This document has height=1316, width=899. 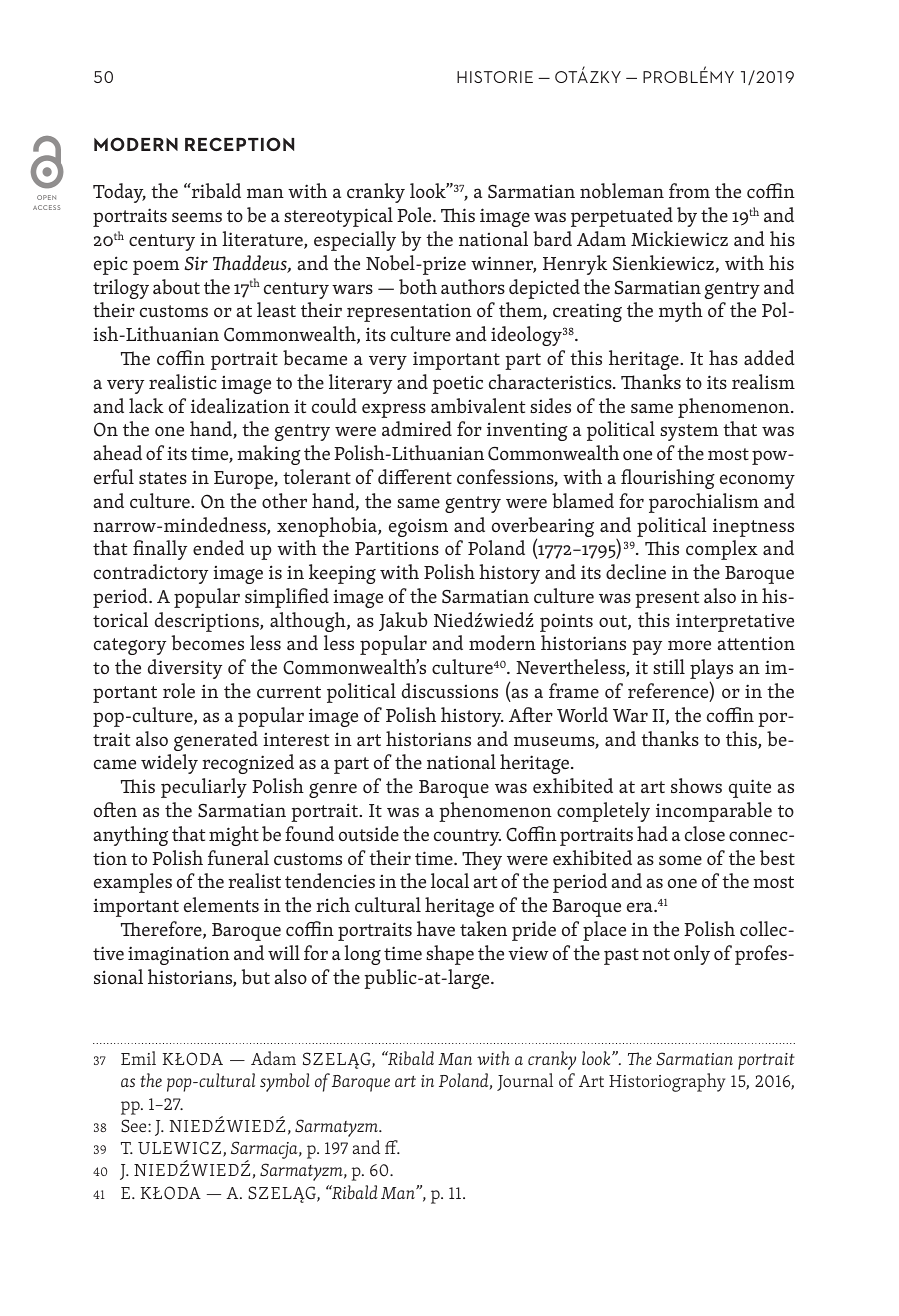 What do you see at coordinates (138, 1058) in the document?
I see `Emil` at bounding box center [138, 1058].
